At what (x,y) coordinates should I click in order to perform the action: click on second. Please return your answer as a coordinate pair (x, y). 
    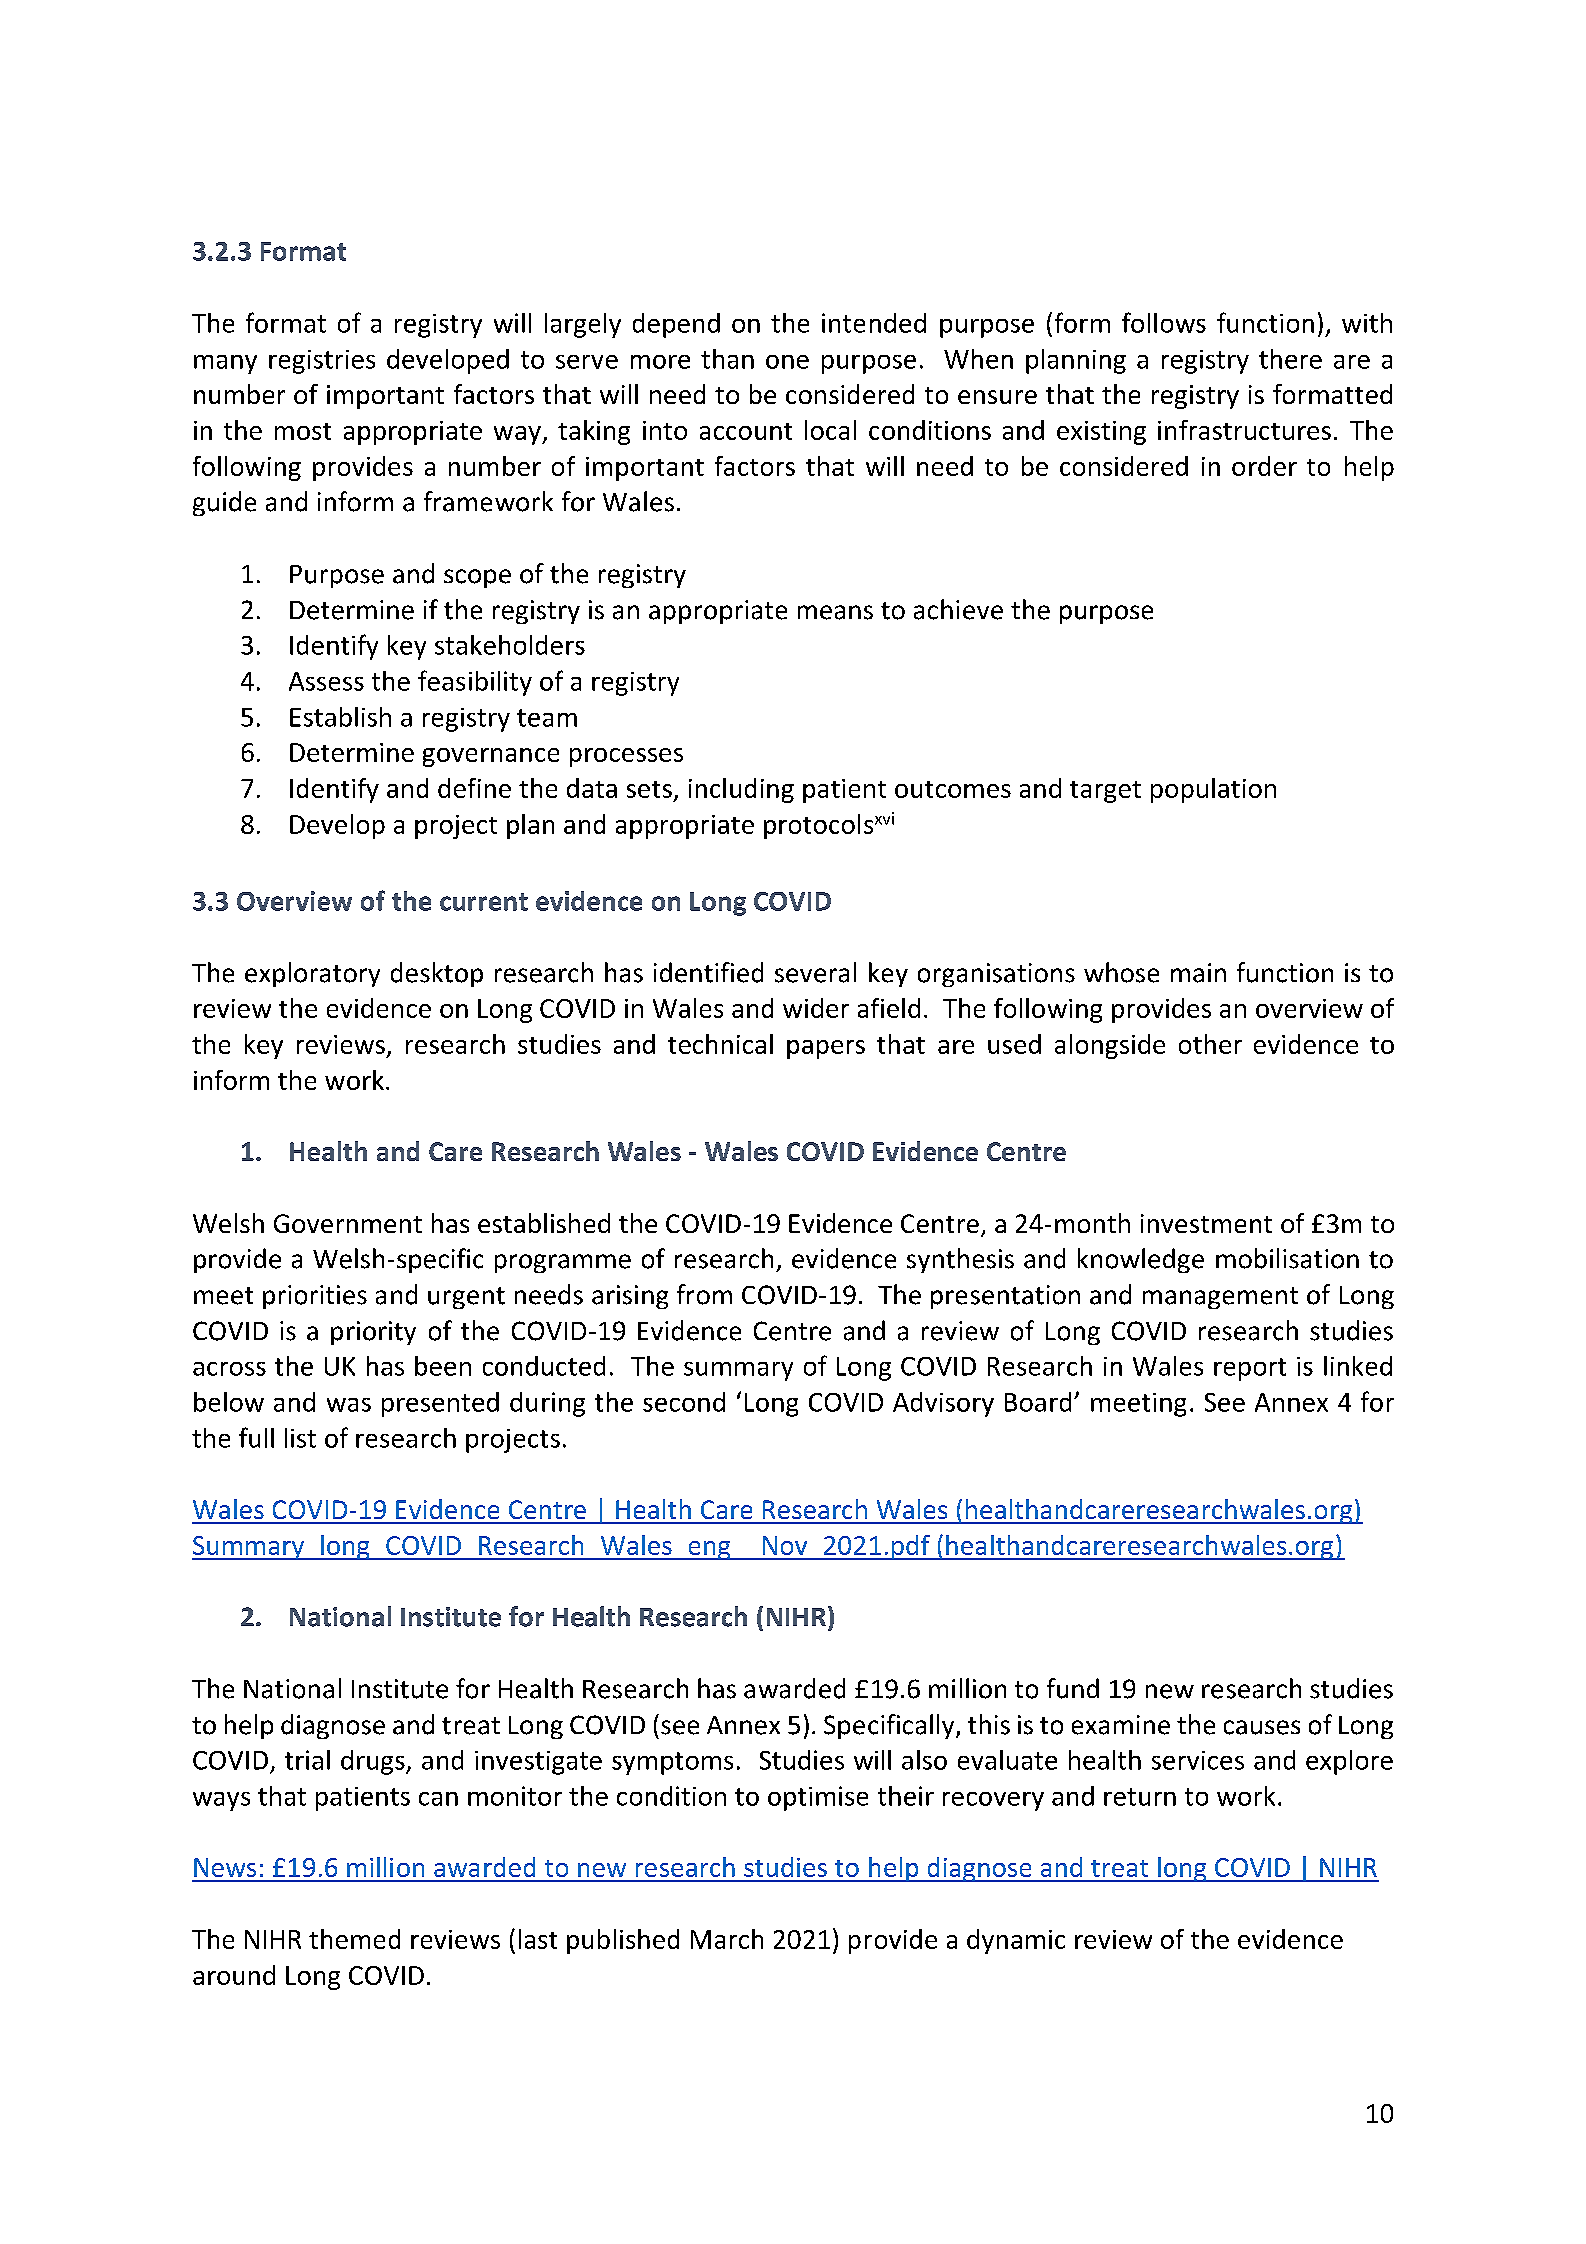
    Looking at the image, I should click on (684, 1402).
